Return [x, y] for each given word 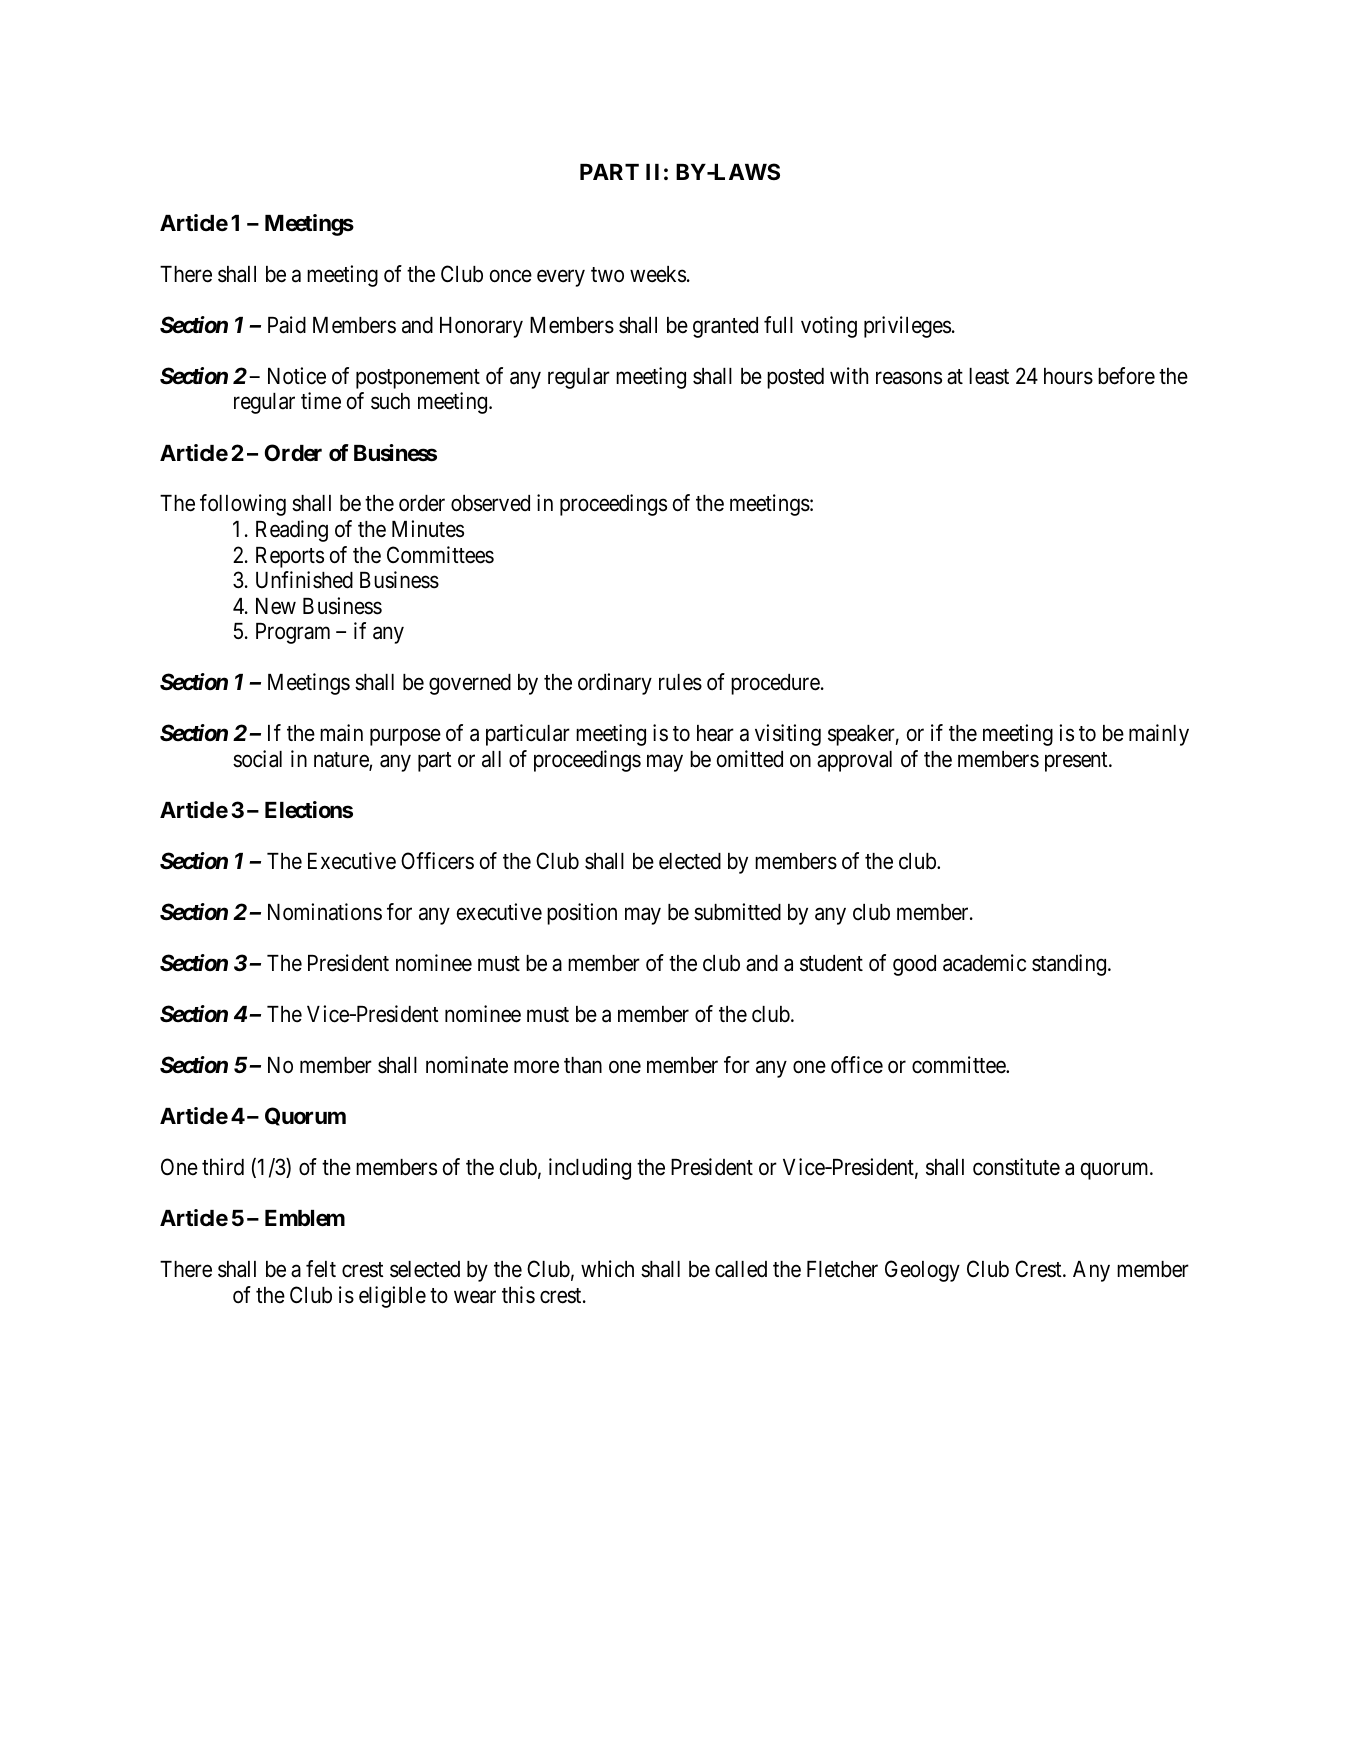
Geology [922, 1271]
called [741, 1269]
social [257, 759]
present [1077, 762]
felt [321, 1269]
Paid [287, 325]
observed [490, 503]
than [583, 1065]
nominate [467, 1065]
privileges [907, 327]
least [989, 376]
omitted [750, 759]
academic [984, 963]
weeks [658, 274]
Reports [290, 557]
